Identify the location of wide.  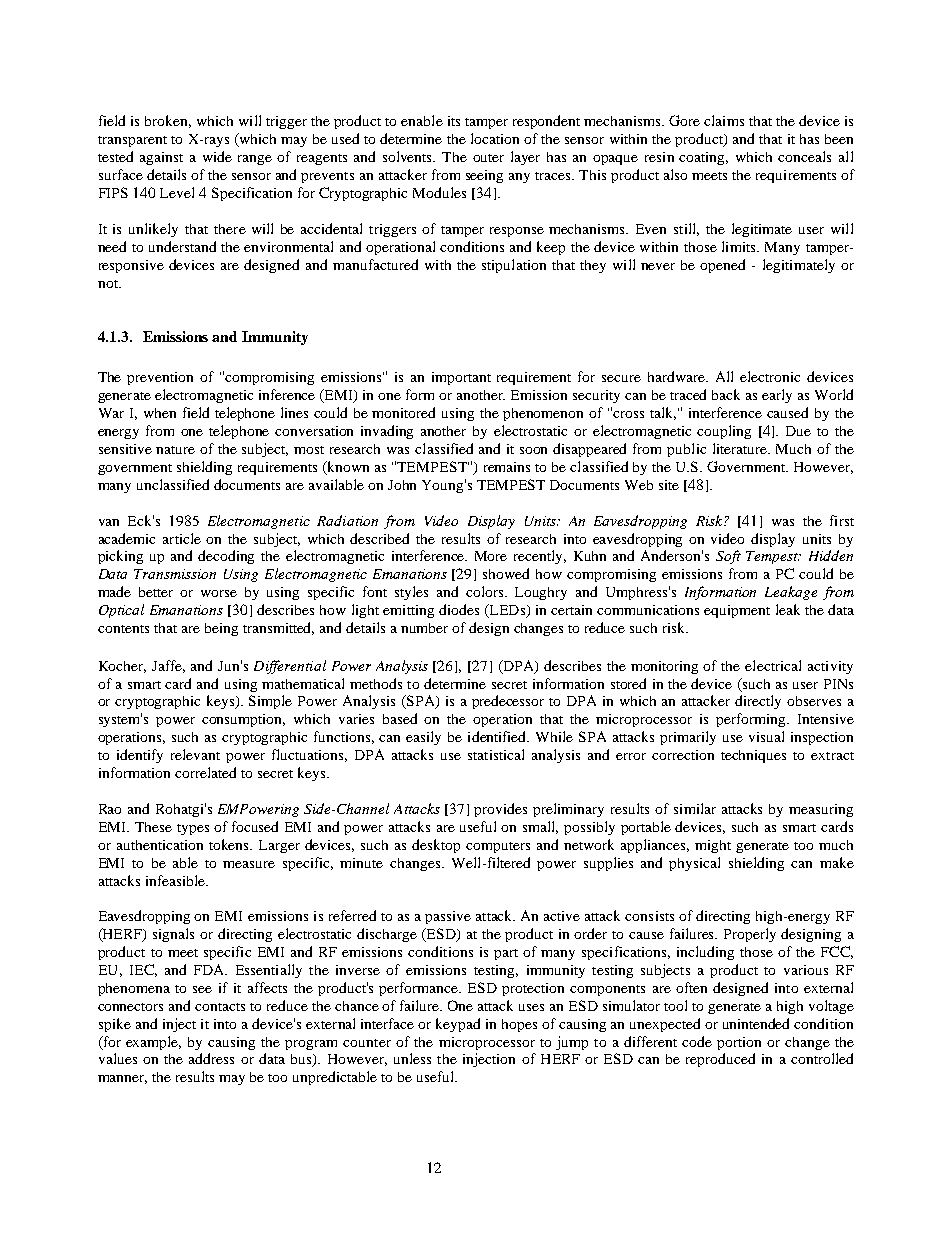
(217, 156).
